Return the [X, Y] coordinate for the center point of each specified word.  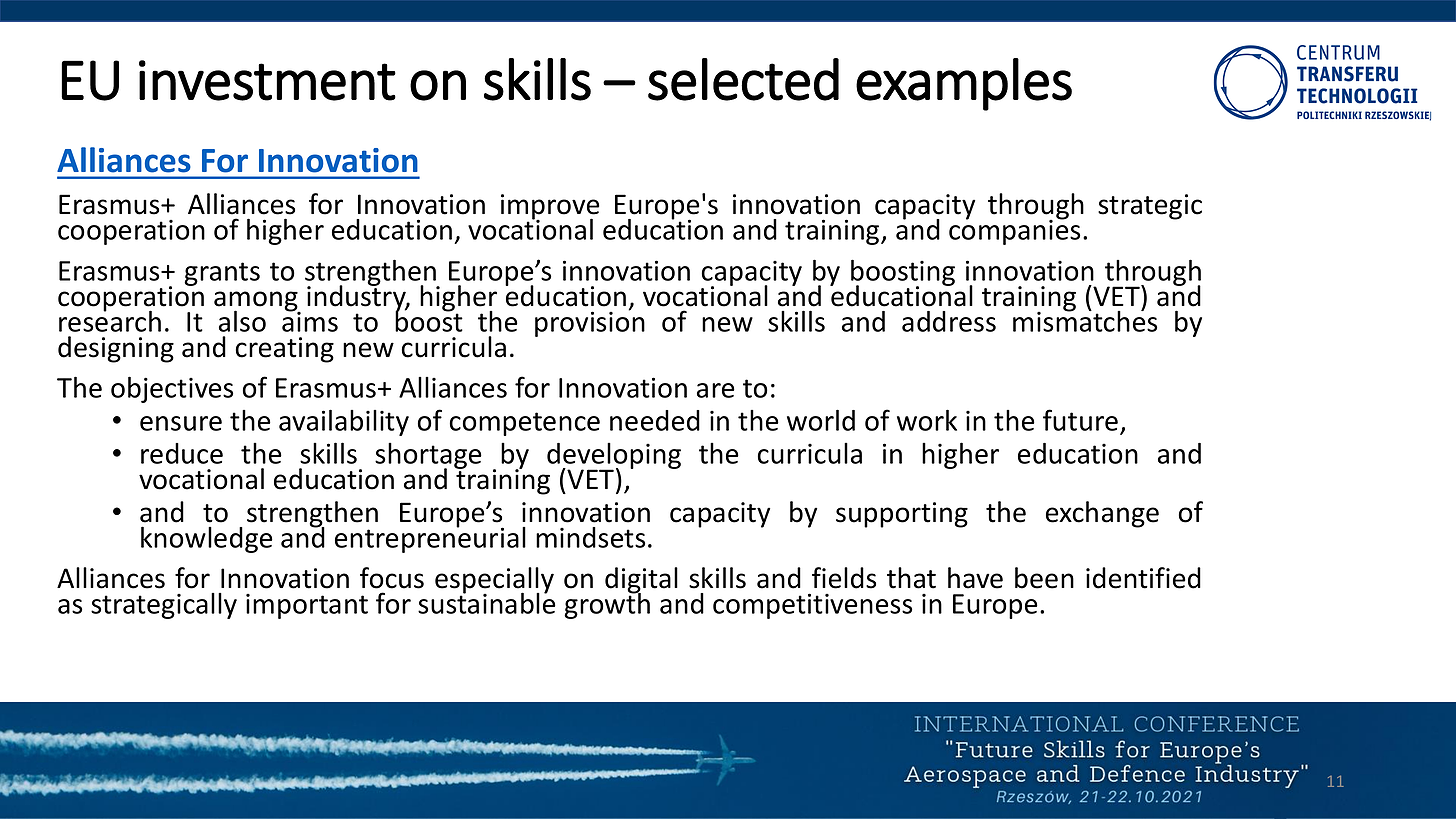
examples [964, 84]
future [1080, 420]
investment [267, 80]
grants [222, 274]
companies [1014, 231]
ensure [181, 423]
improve [550, 208]
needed [655, 420]
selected [743, 79]
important [307, 606]
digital [641, 581]
